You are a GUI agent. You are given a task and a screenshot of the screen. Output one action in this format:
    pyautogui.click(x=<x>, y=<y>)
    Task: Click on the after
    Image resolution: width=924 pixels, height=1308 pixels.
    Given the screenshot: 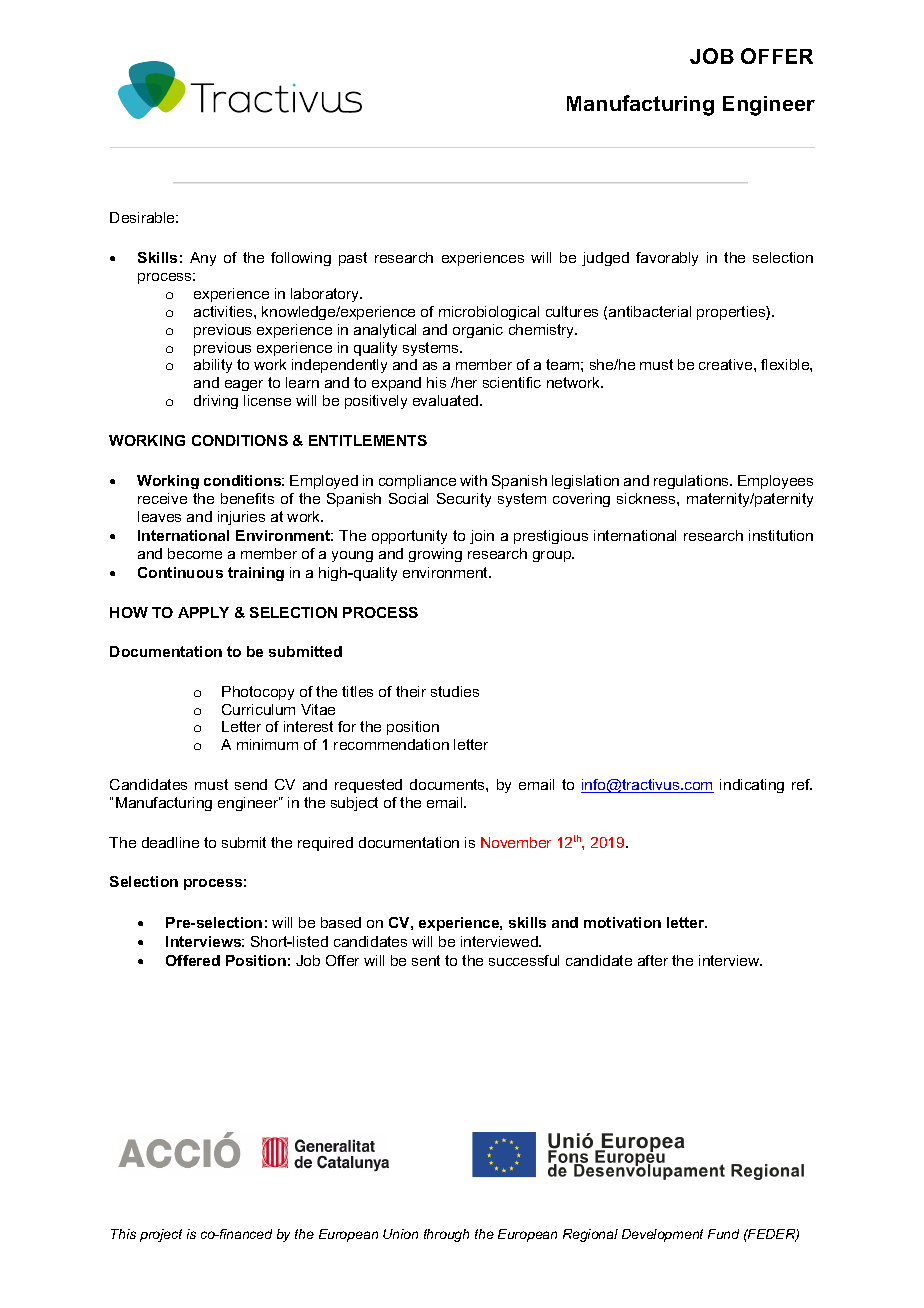 What is the action you would take?
    pyautogui.click(x=653, y=960)
